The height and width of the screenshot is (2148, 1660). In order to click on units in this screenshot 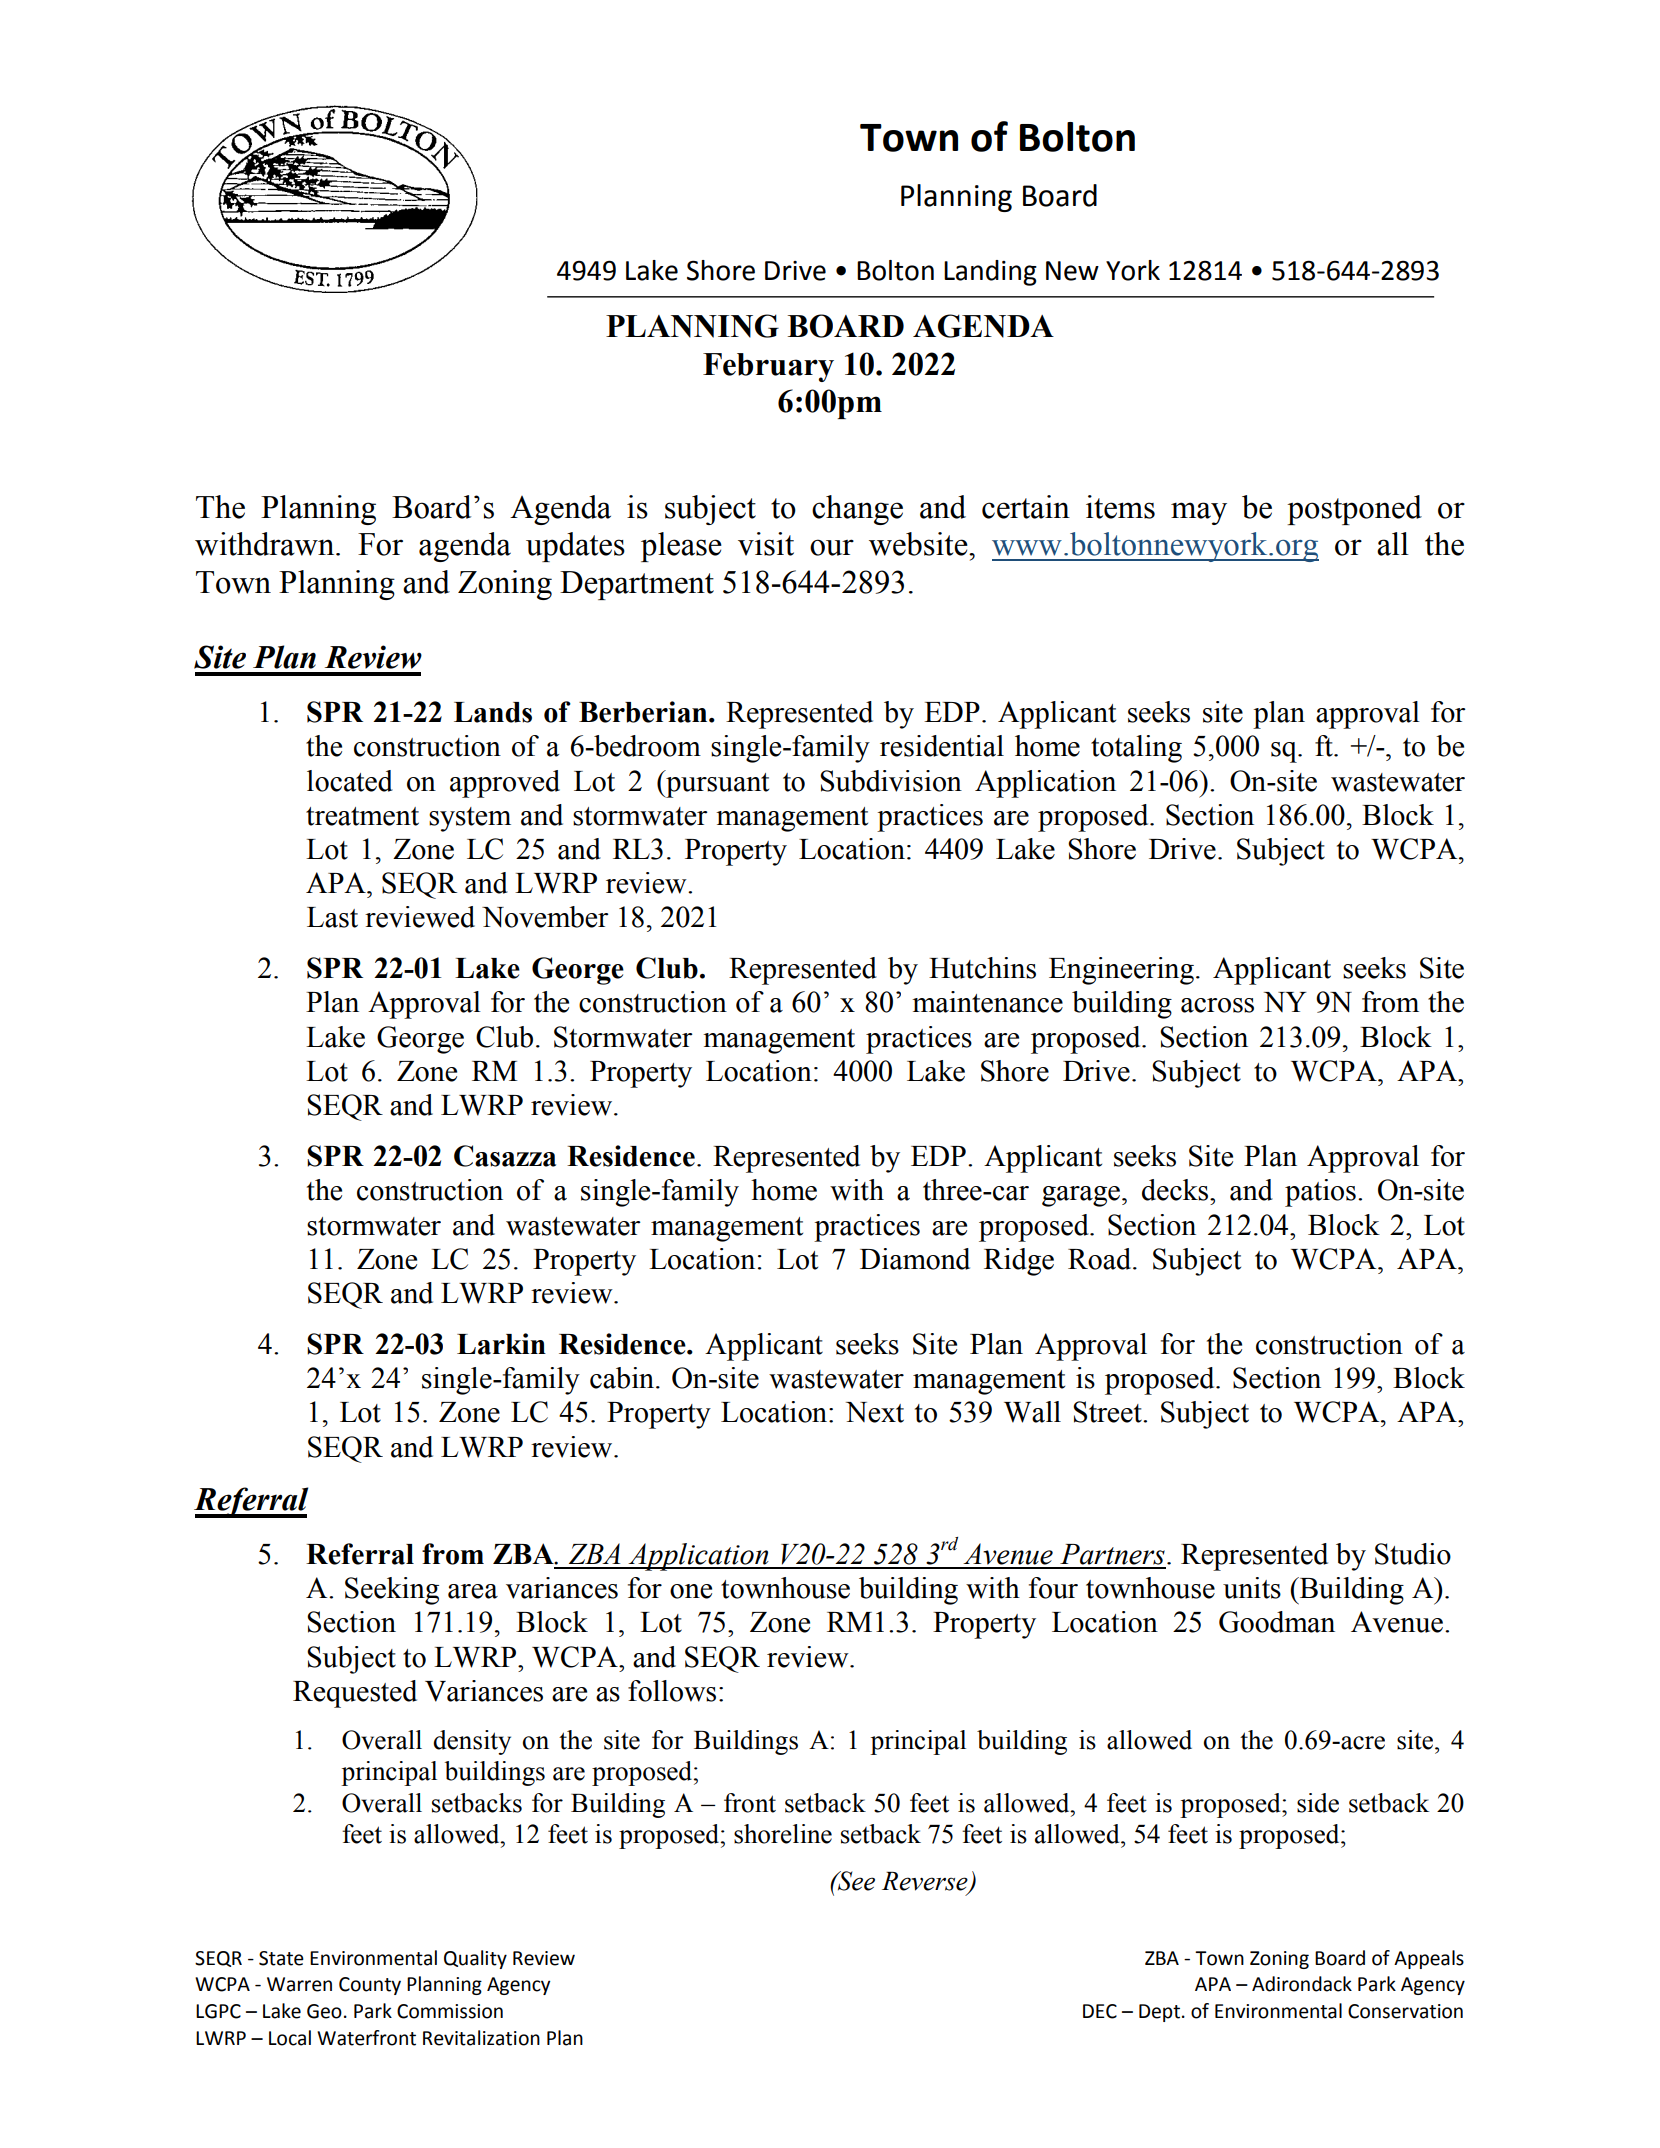, I will do `click(1252, 1588)`.
